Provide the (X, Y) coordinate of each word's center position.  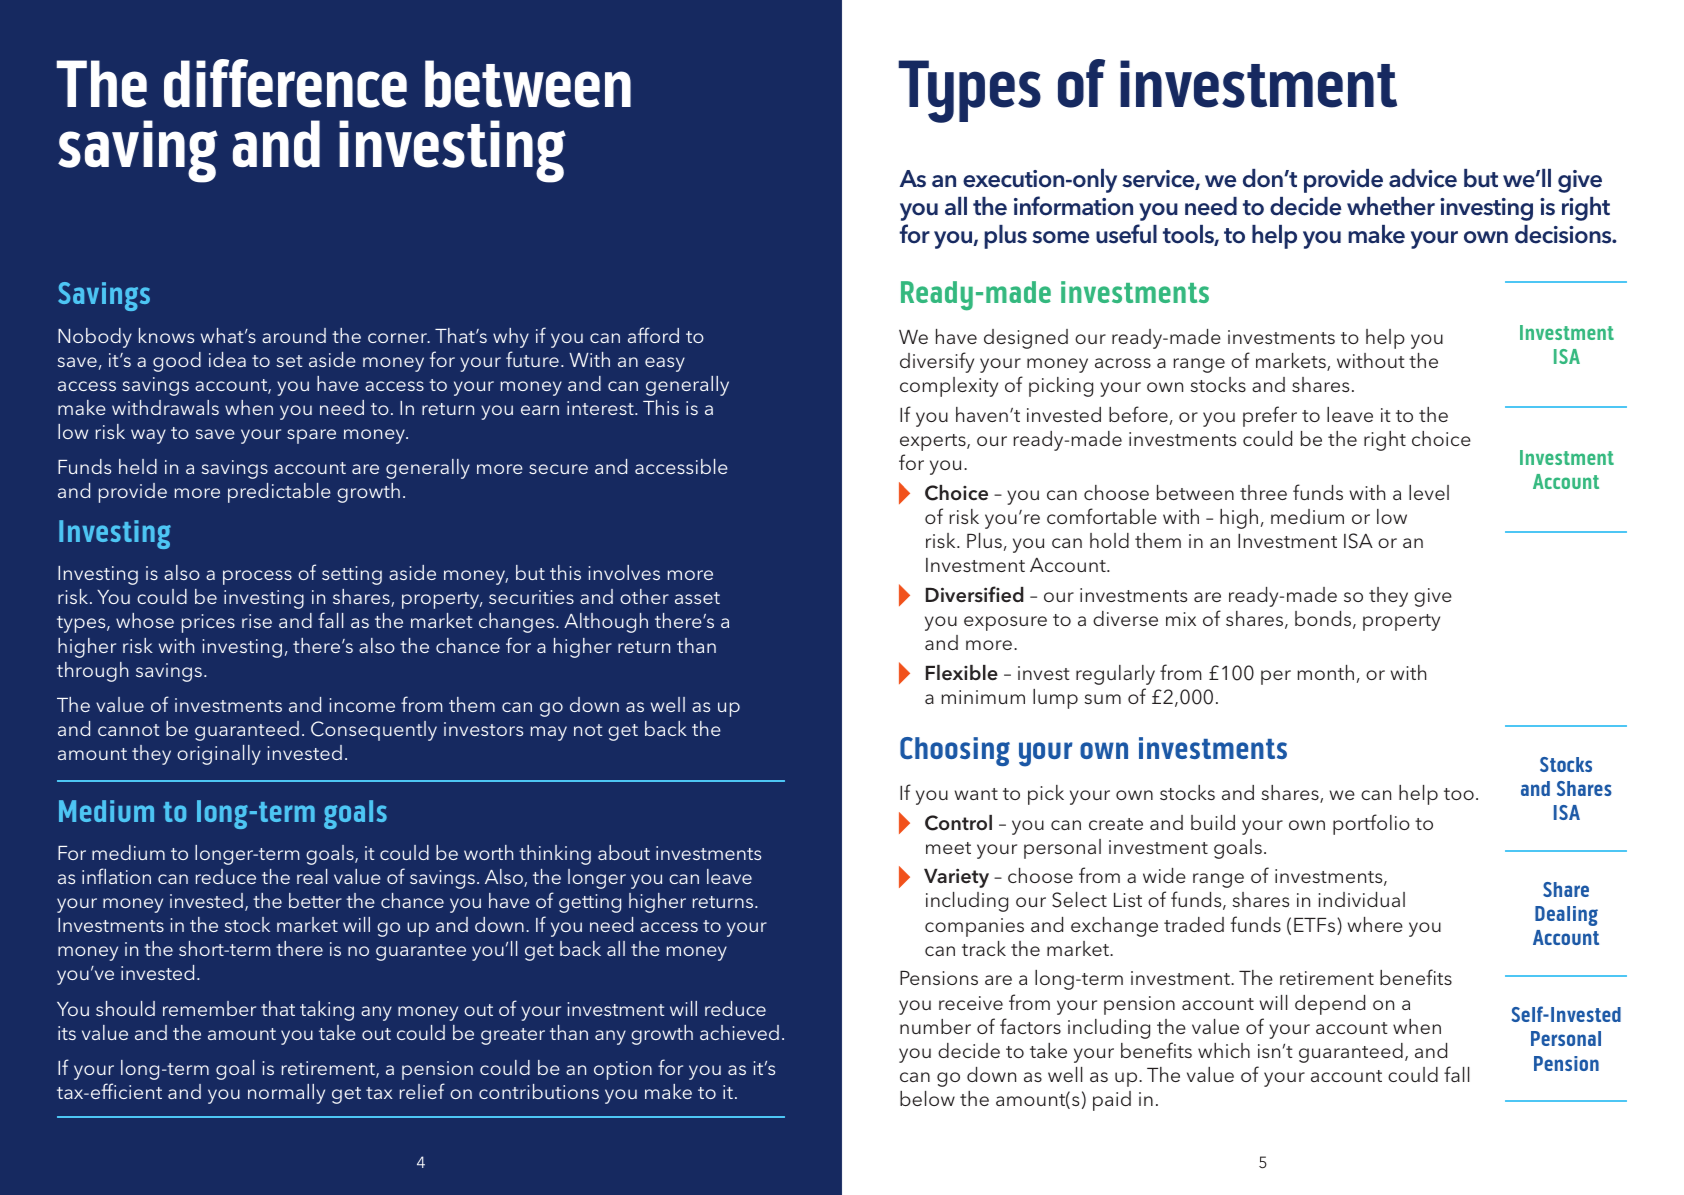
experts (934, 442)
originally (219, 755)
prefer (1270, 416)
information (1073, 206)
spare (311, 436)
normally (286, 1094)
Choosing (955, 751)
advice (1423, 178)
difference (285, 83)
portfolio (1371, 824)
